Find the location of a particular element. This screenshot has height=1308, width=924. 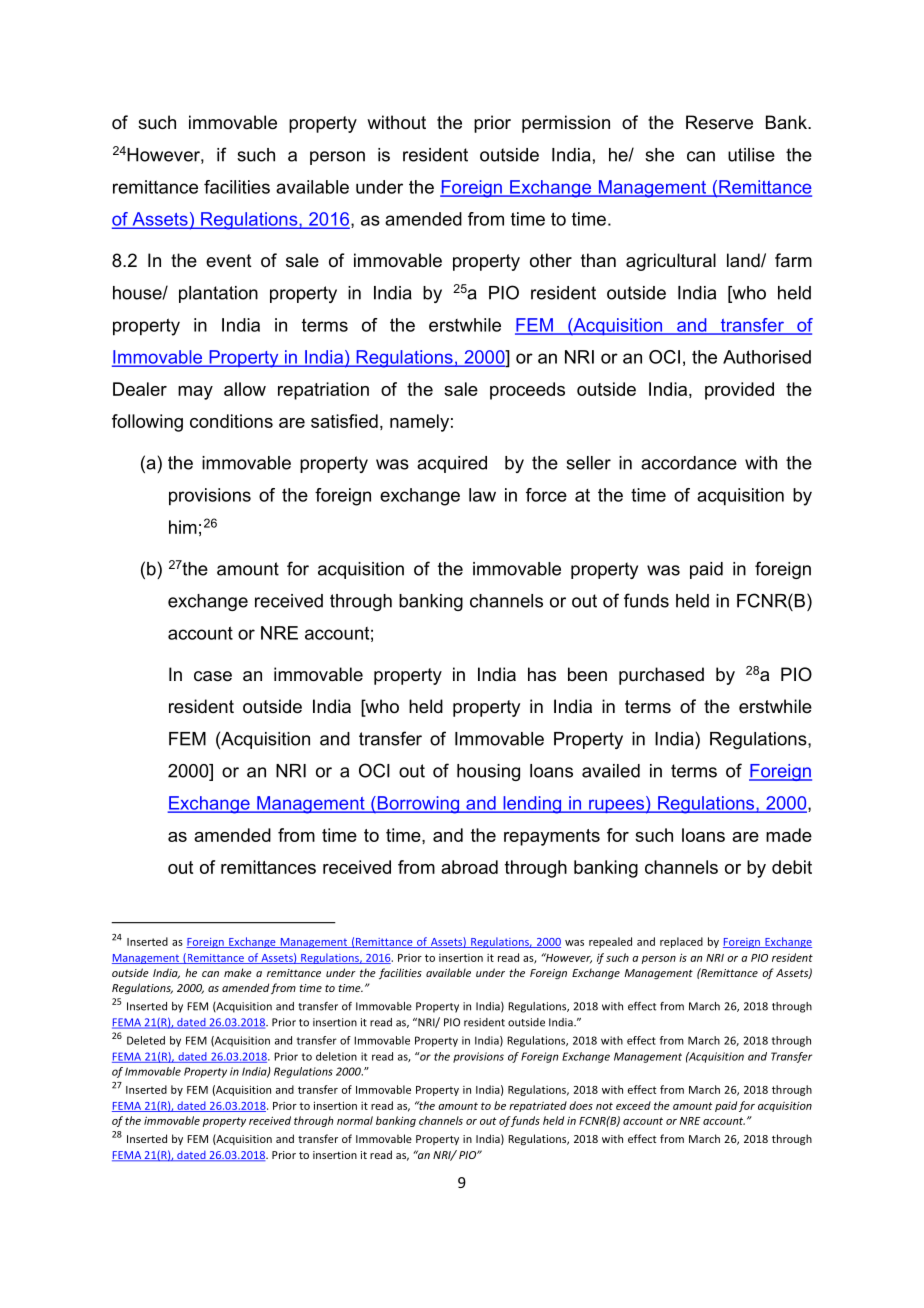

event is located at coordinates (229, 260).
